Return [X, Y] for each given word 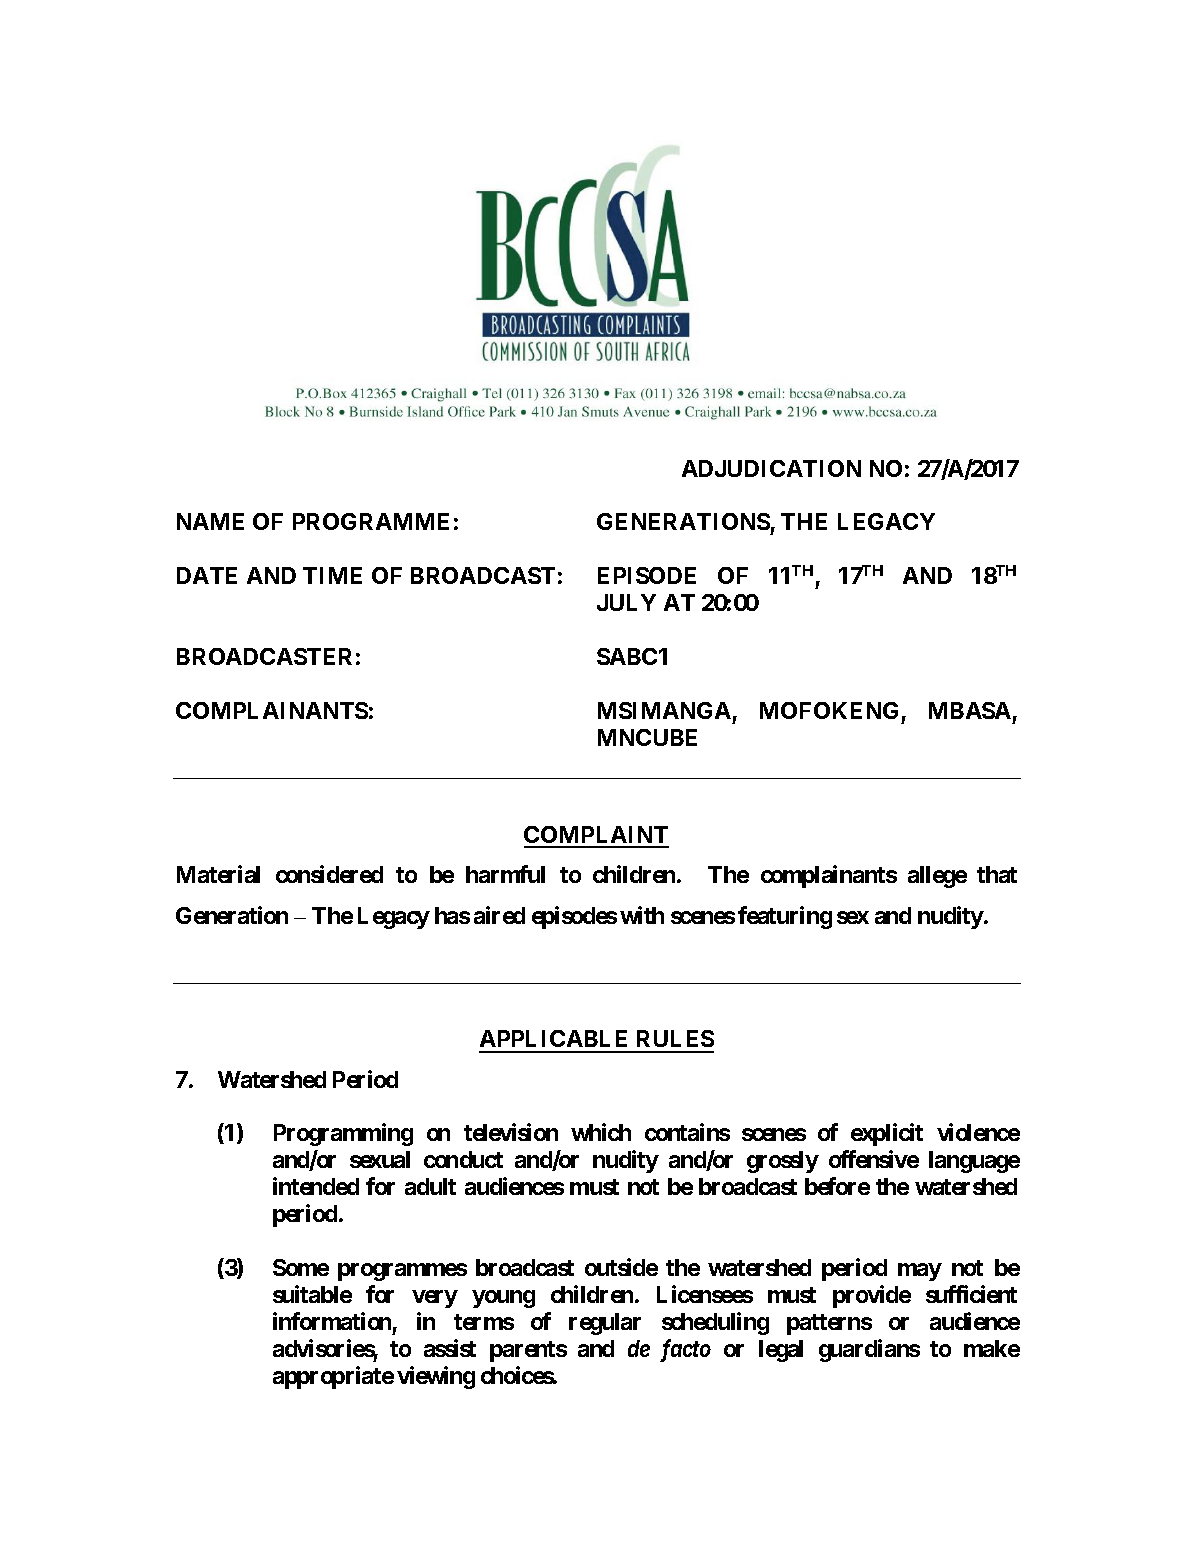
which [601, 1132]
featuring [785, 917]
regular [605, 1324]
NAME [210, 521]
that [997, 874]
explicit [887, 1134]
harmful [505, 874]
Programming [343, 1134]
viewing [436, 1377]
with [642, 915]
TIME [332, 575]
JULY [626, 602]
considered [329, 874]
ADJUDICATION [771, 468]
